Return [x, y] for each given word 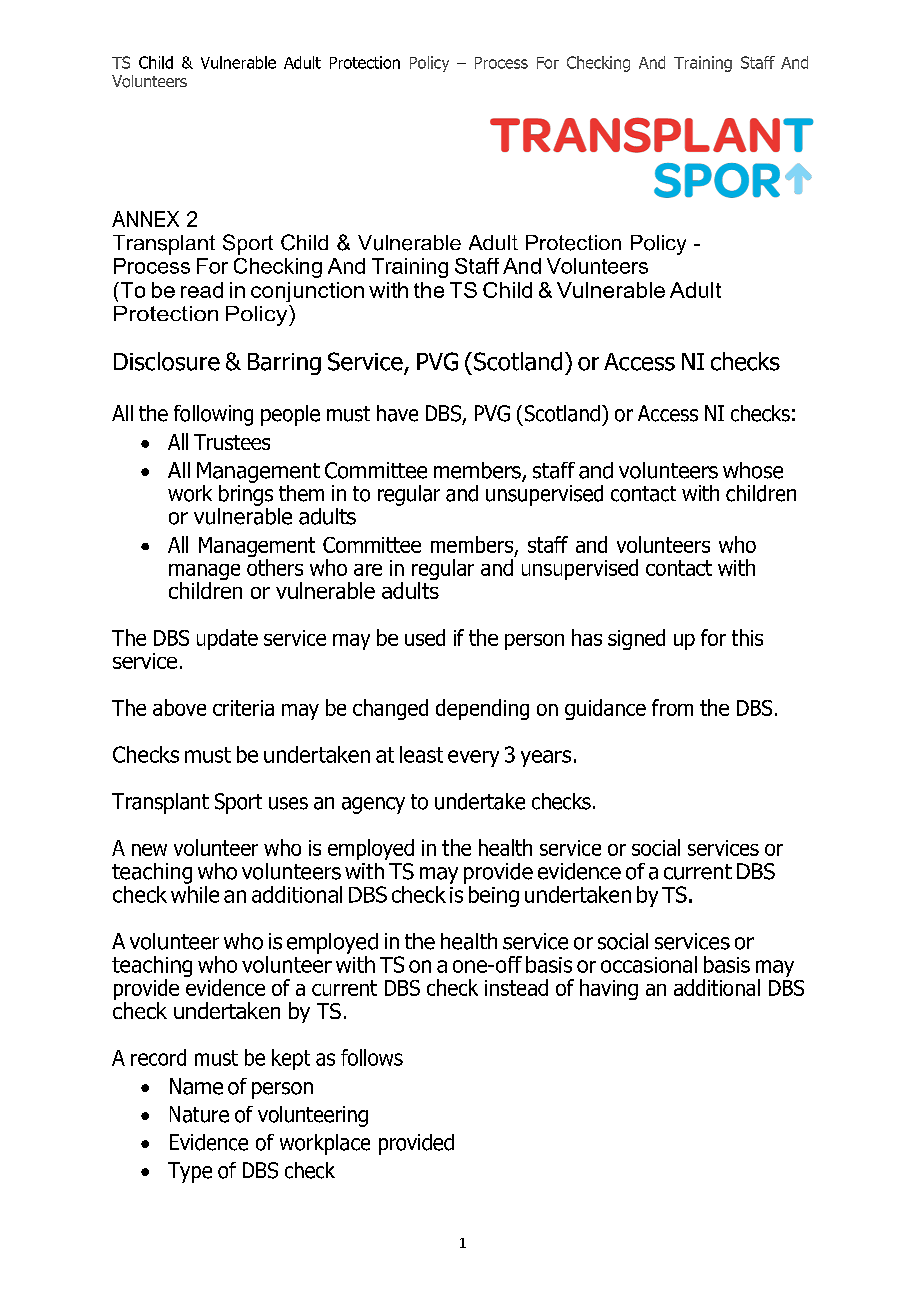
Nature [199, 1114]
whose [753, 470]
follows [372, 1057]
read [202, 290]
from [672, 707]
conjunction [307, 292]
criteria [243, 708]
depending [482, 709]
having [609, 989]
